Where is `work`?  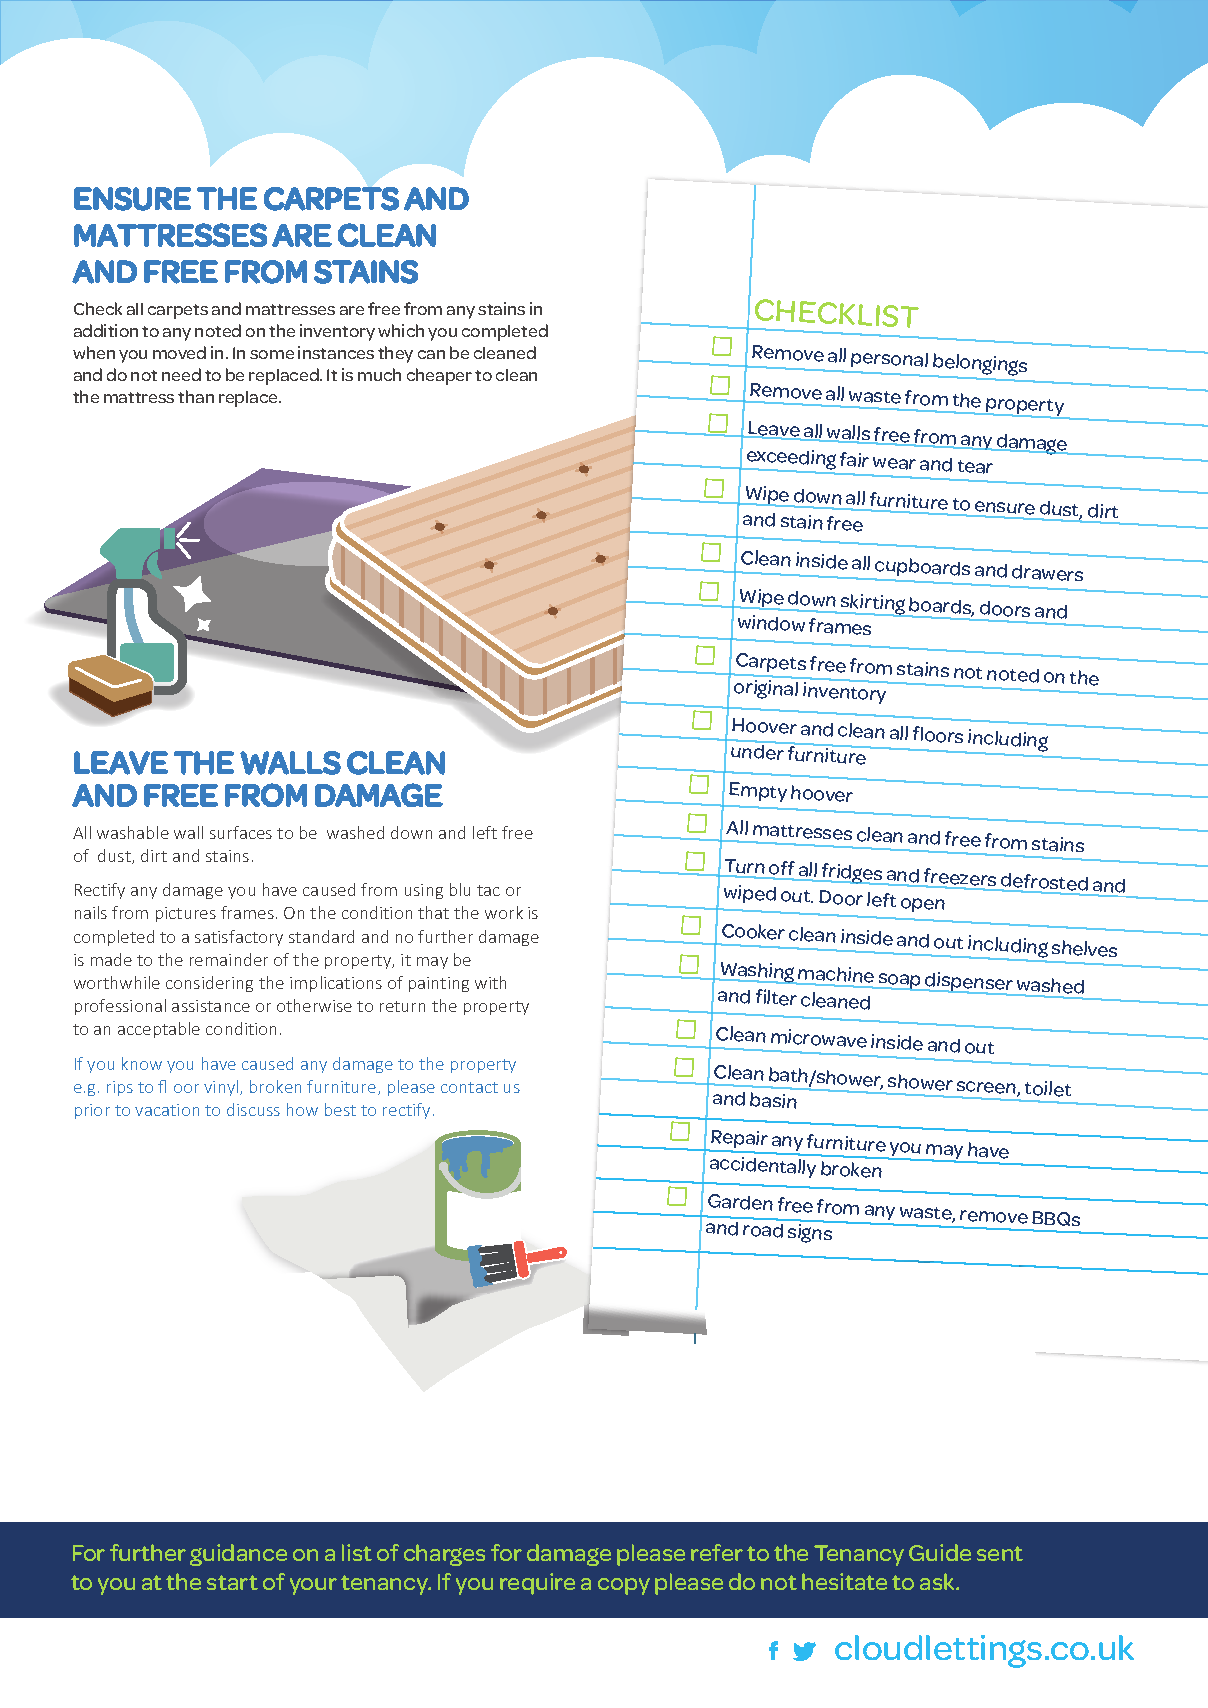 work is located at coordinates (504, 912).
